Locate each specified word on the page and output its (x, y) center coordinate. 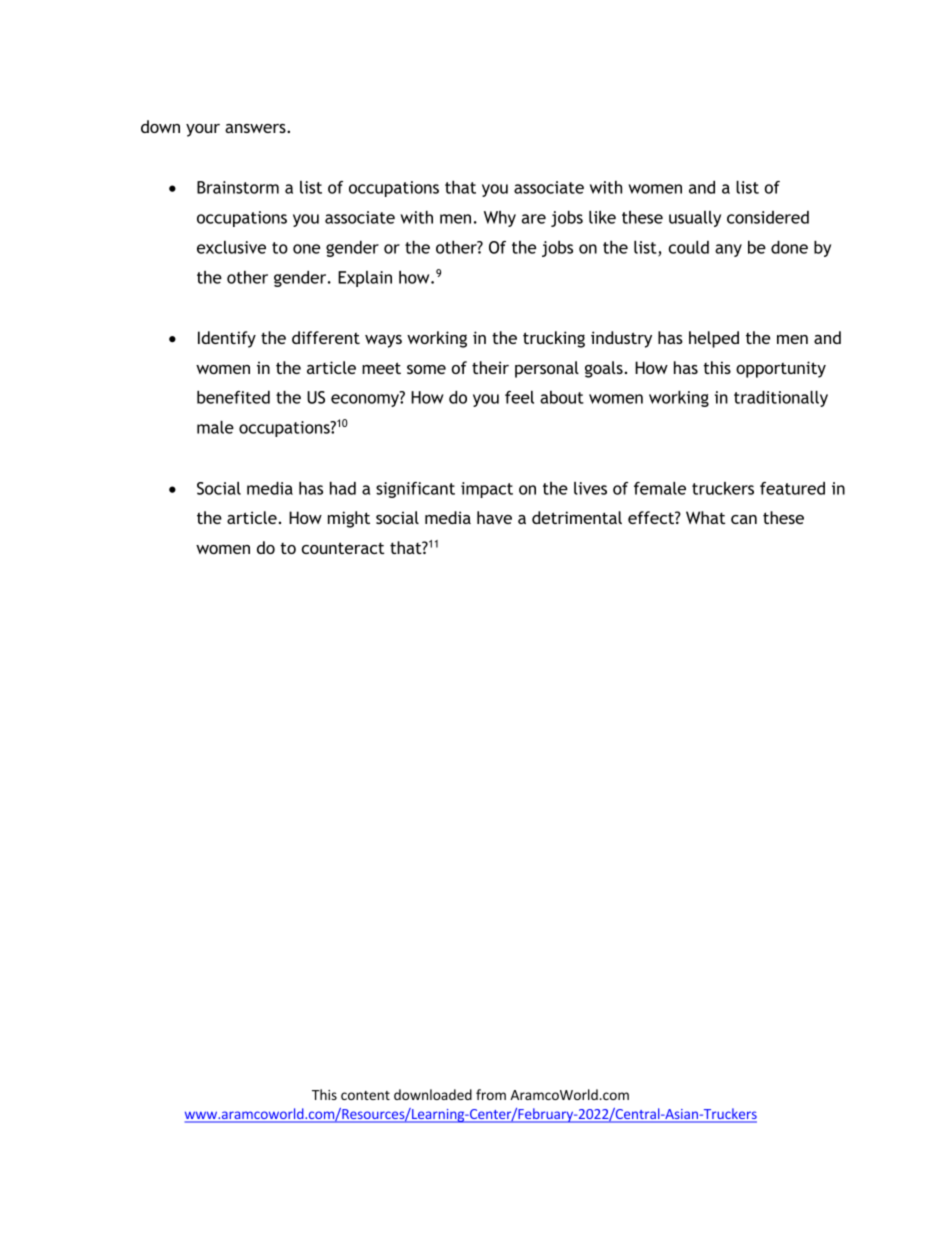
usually (695, 219)
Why (500, 219)
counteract (343, 548)
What (706, 517)
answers (256, 128)
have (494, 517)
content (365, 1095)
